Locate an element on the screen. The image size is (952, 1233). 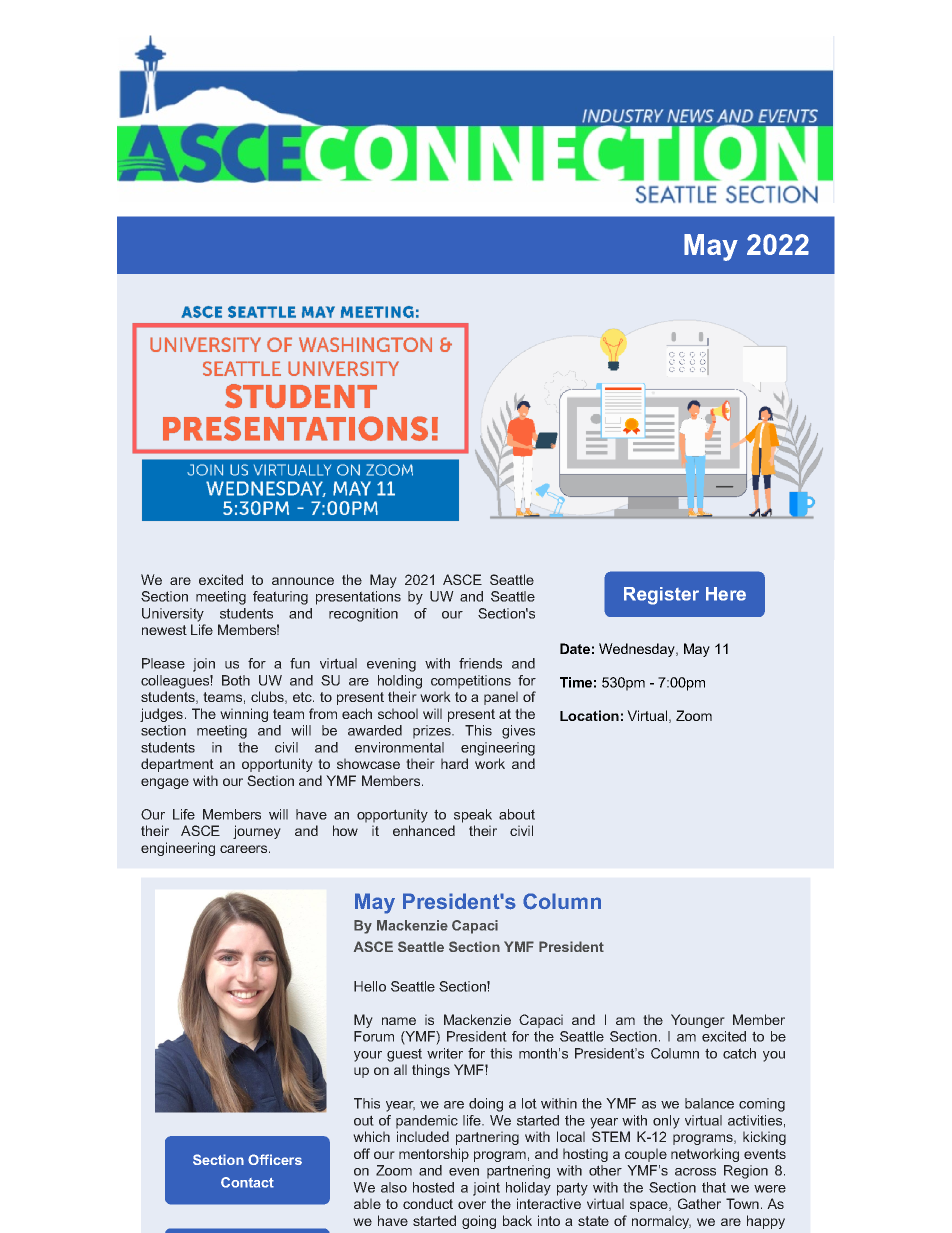
Contact is located at coordinates (247, 1182).
